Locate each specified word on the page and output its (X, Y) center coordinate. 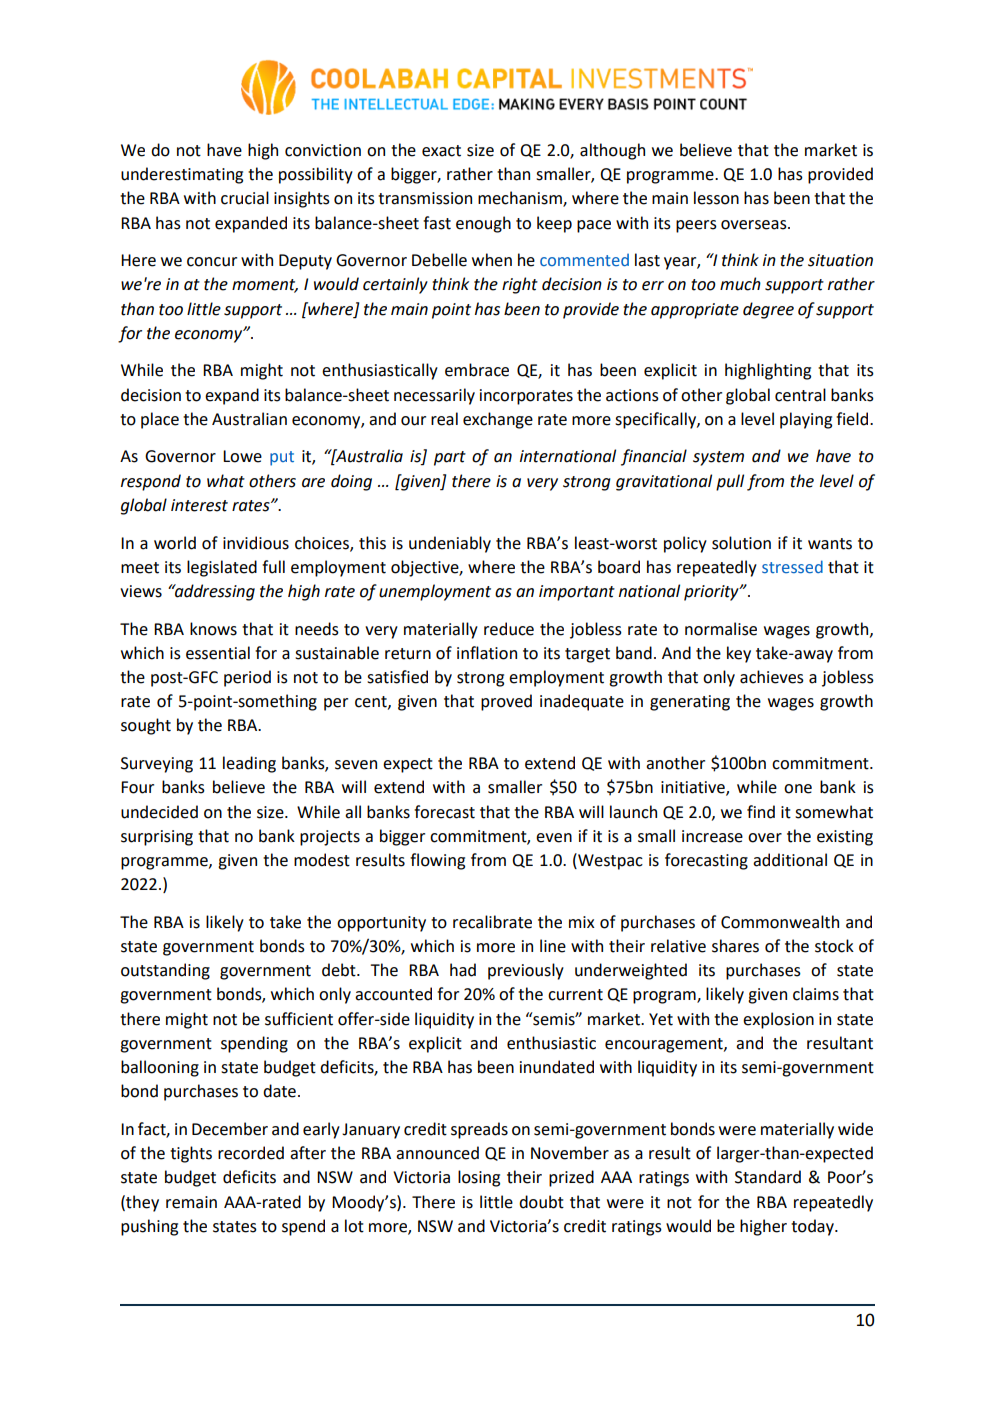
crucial (245, 198)
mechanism (521, 199)
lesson (716, 198)
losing (479, 1178)
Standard (768, 1177)
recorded (251, 1153)
